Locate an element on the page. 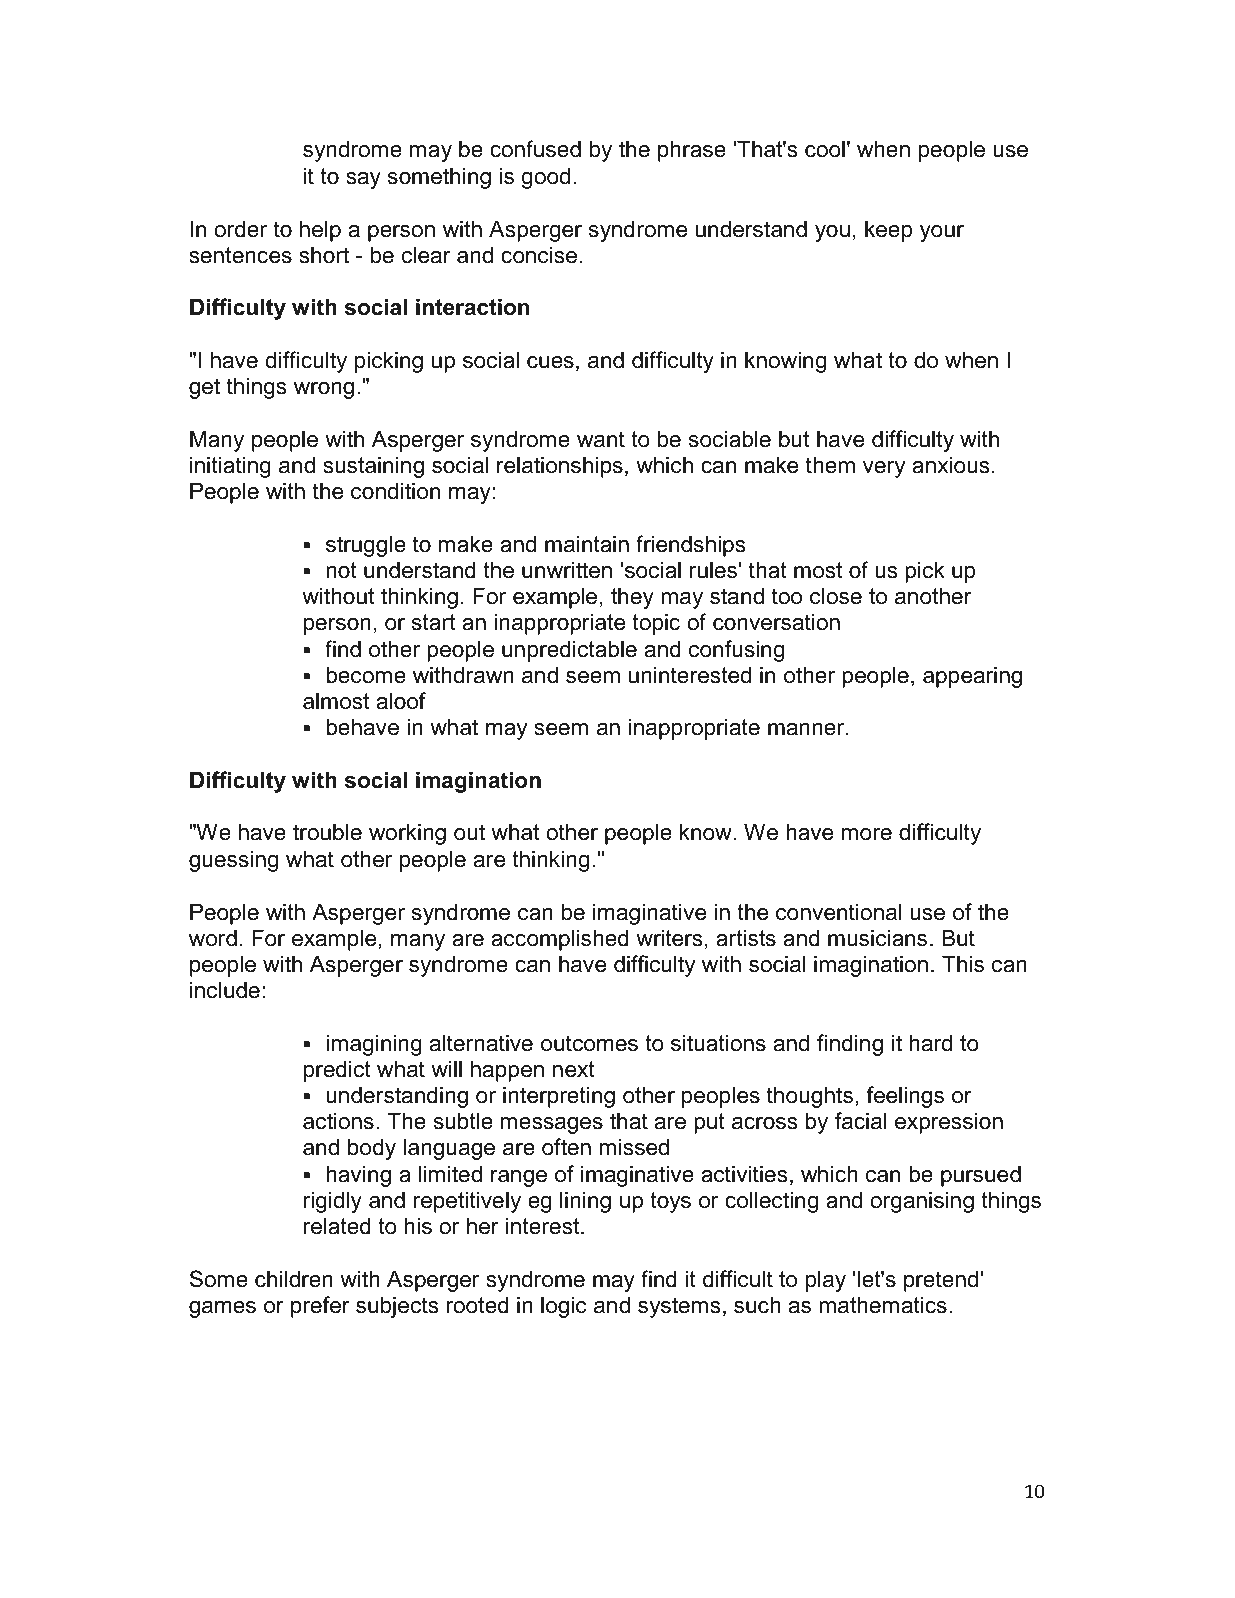  help is located at coordinates (320, 231).
